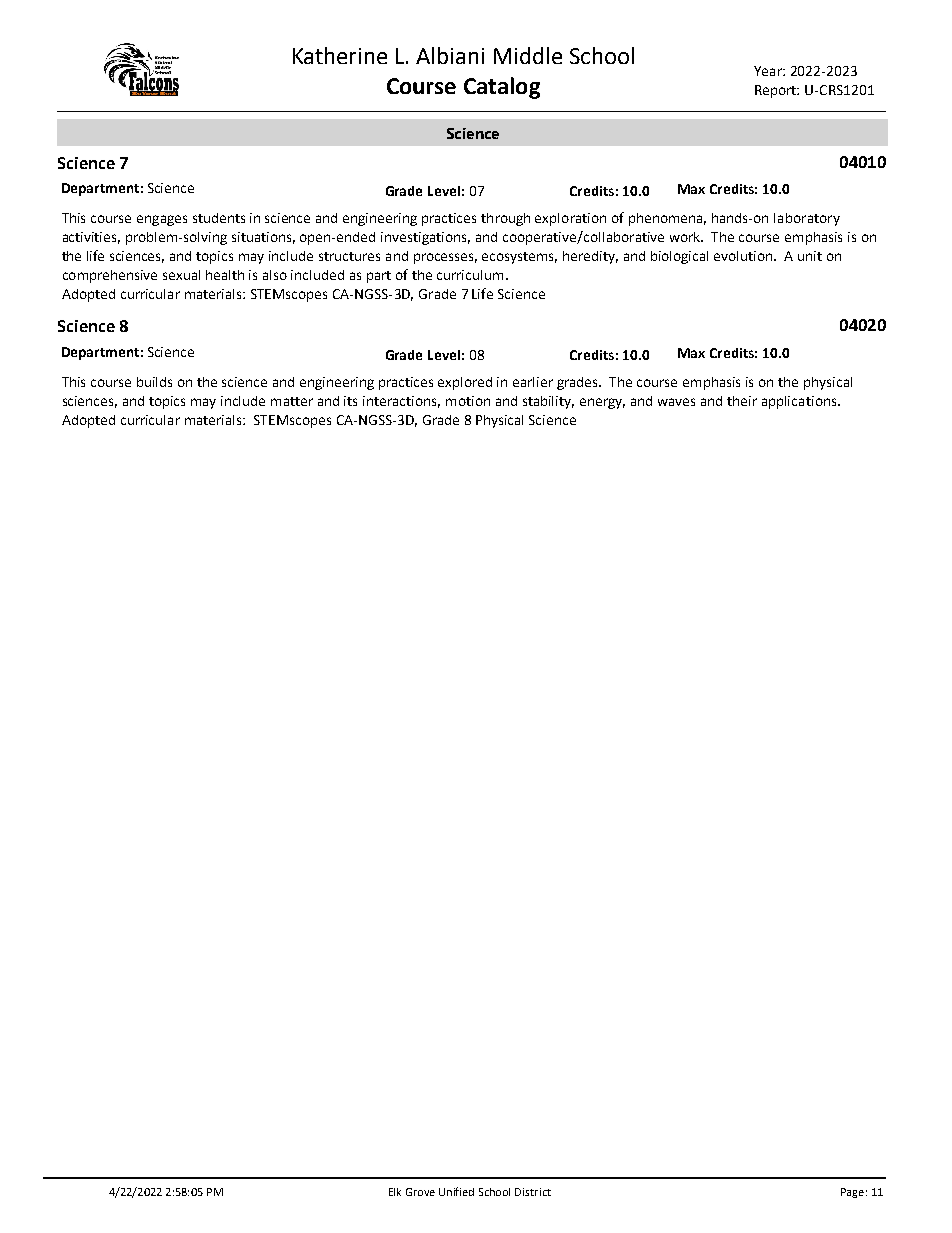  Describe the element at coordinates (769, 71) in the page. I see `Year` at that location.
